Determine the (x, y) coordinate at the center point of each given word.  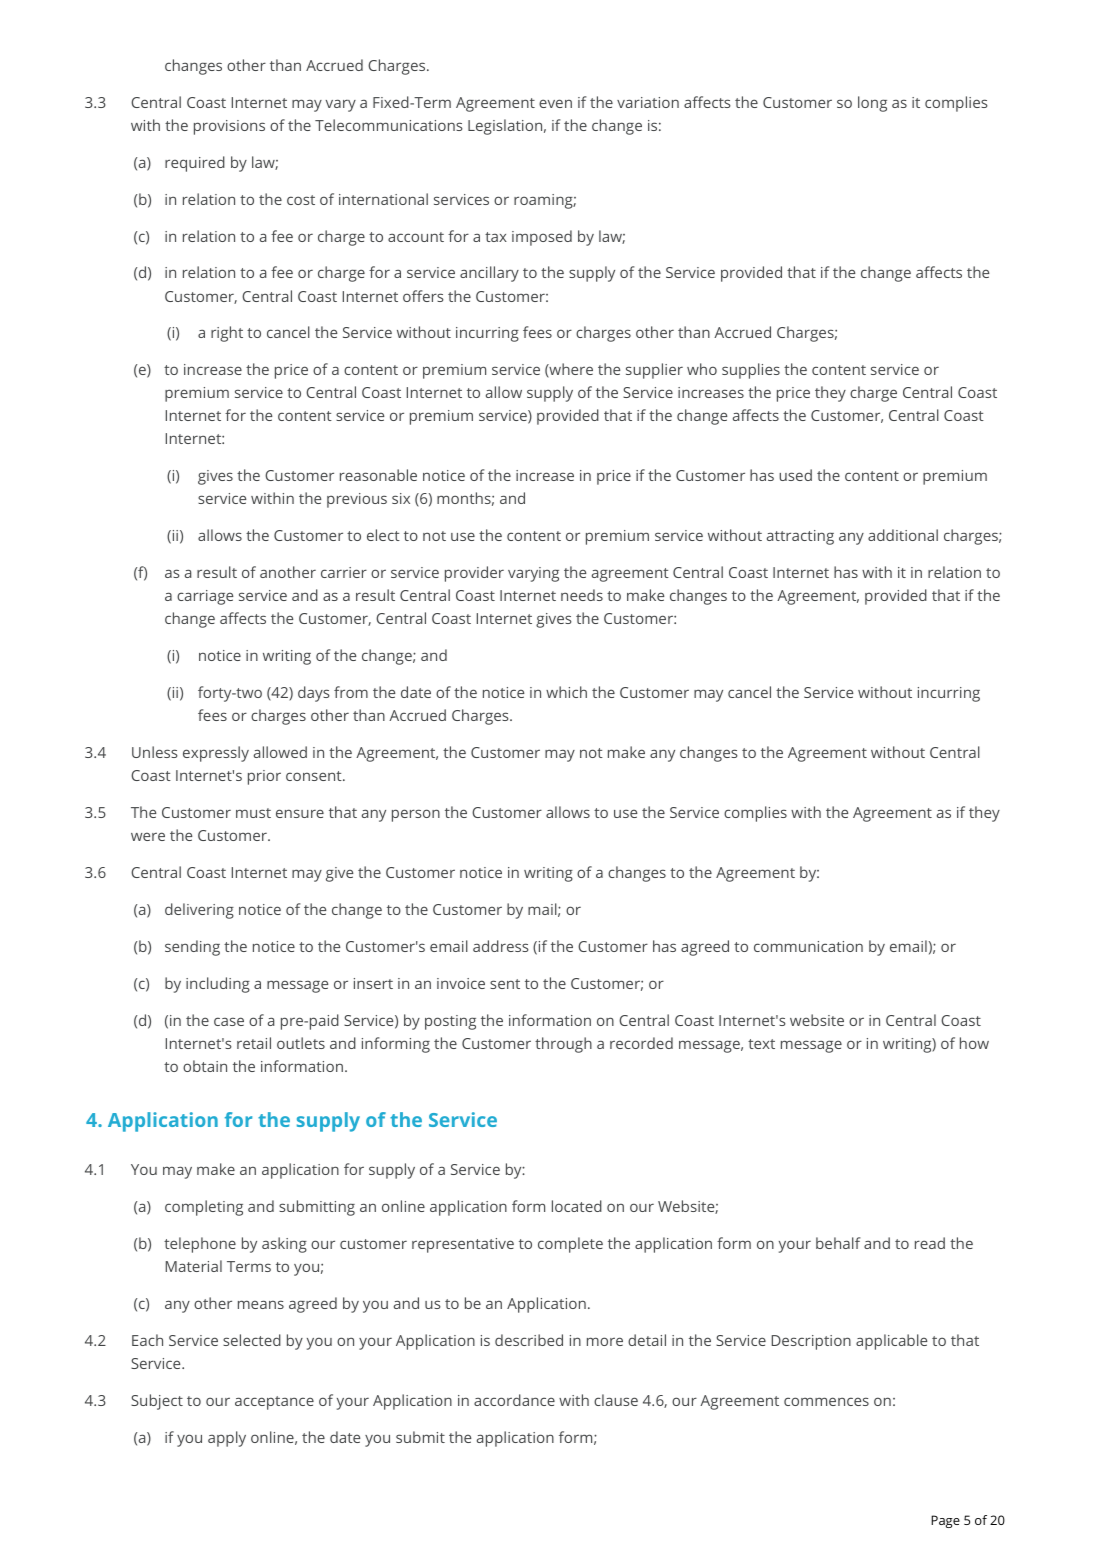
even (555, 103)
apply (227, 1439)
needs (582, 595)
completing (204, 1208)
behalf (838, 1243)
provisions (229, 127)
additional (903, 535)
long (872, 104)
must (253, 813)
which (566, 692)
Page (945, 1521)
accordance (514, 1400)
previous (357, 500)
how (974, 1043)
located (577, 1206)
